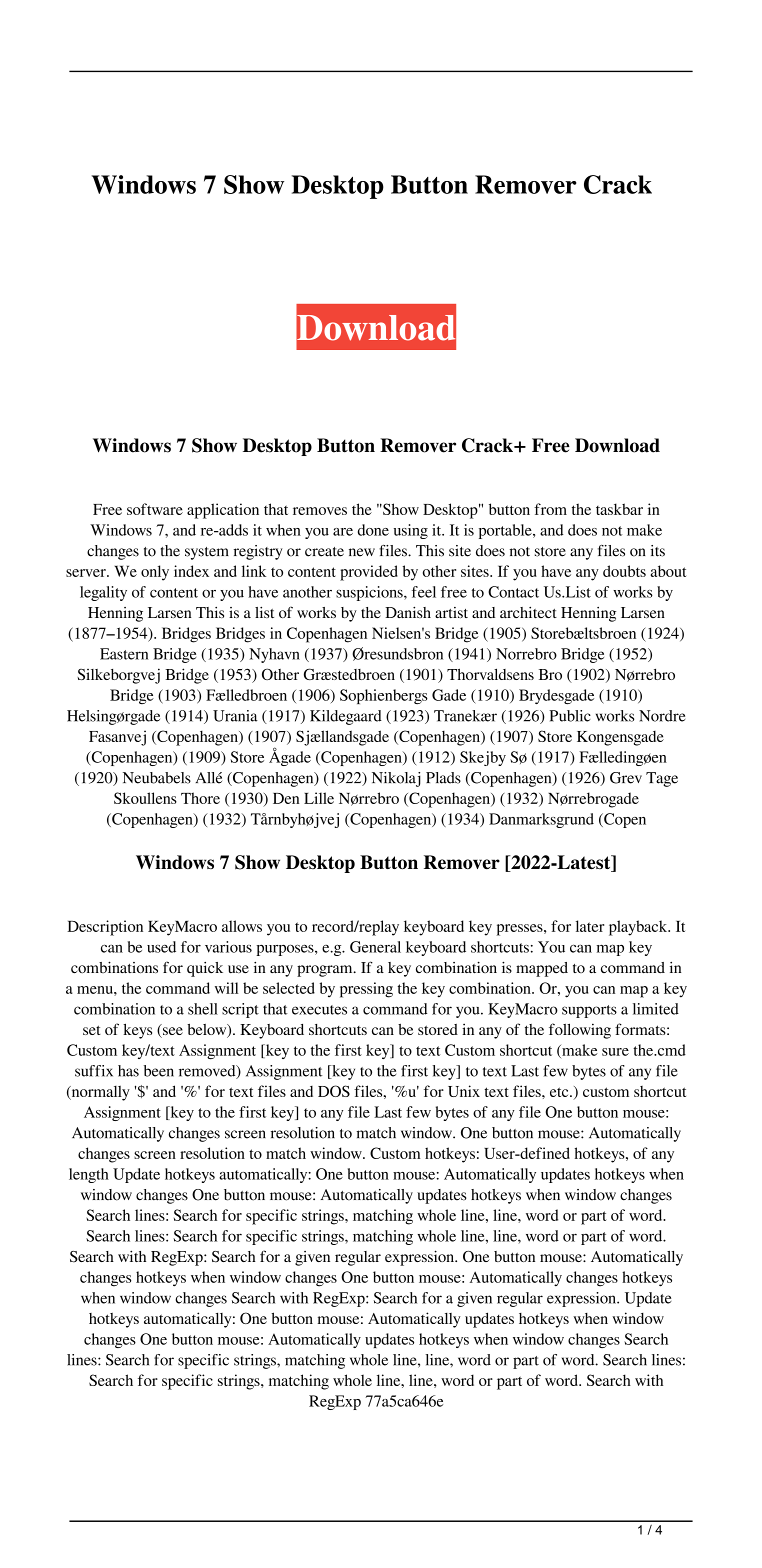 The width and height of the page is (762, 1568). Describe the element at coordinates (396, 779) in the page. I see `Nikolaj` at that location.
